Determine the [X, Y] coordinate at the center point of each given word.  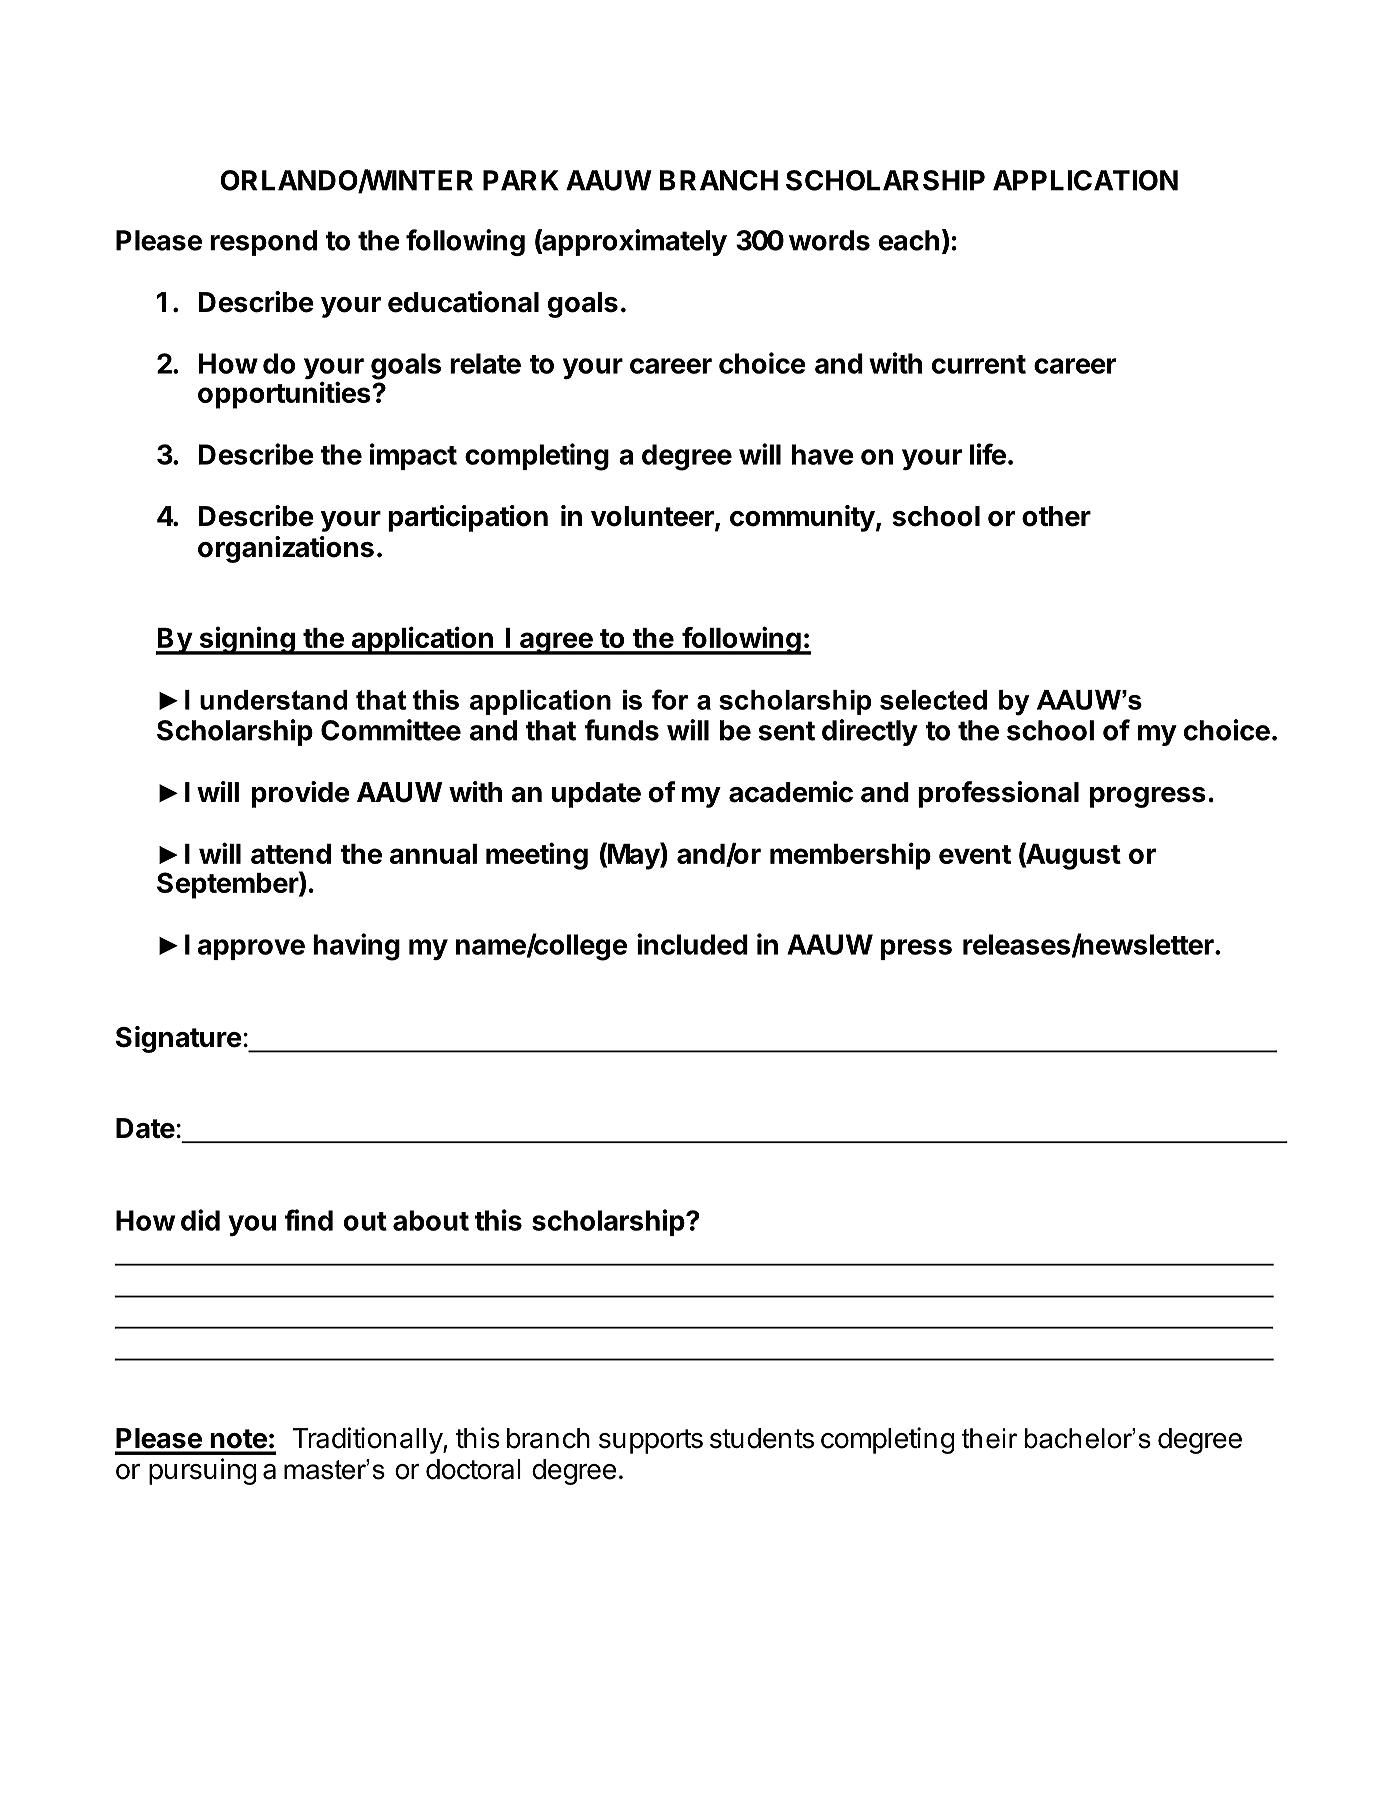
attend [291, 854]
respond [263, 243]
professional [998, 794]
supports [651, 1441]
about [431, 1220]
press [916, 949]
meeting [537, 856]
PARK [521, 180]
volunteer [653, 517]
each [909, 240]
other [1056, 516]
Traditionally [368, 1440]
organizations [286, 549]
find [308, 1220]
